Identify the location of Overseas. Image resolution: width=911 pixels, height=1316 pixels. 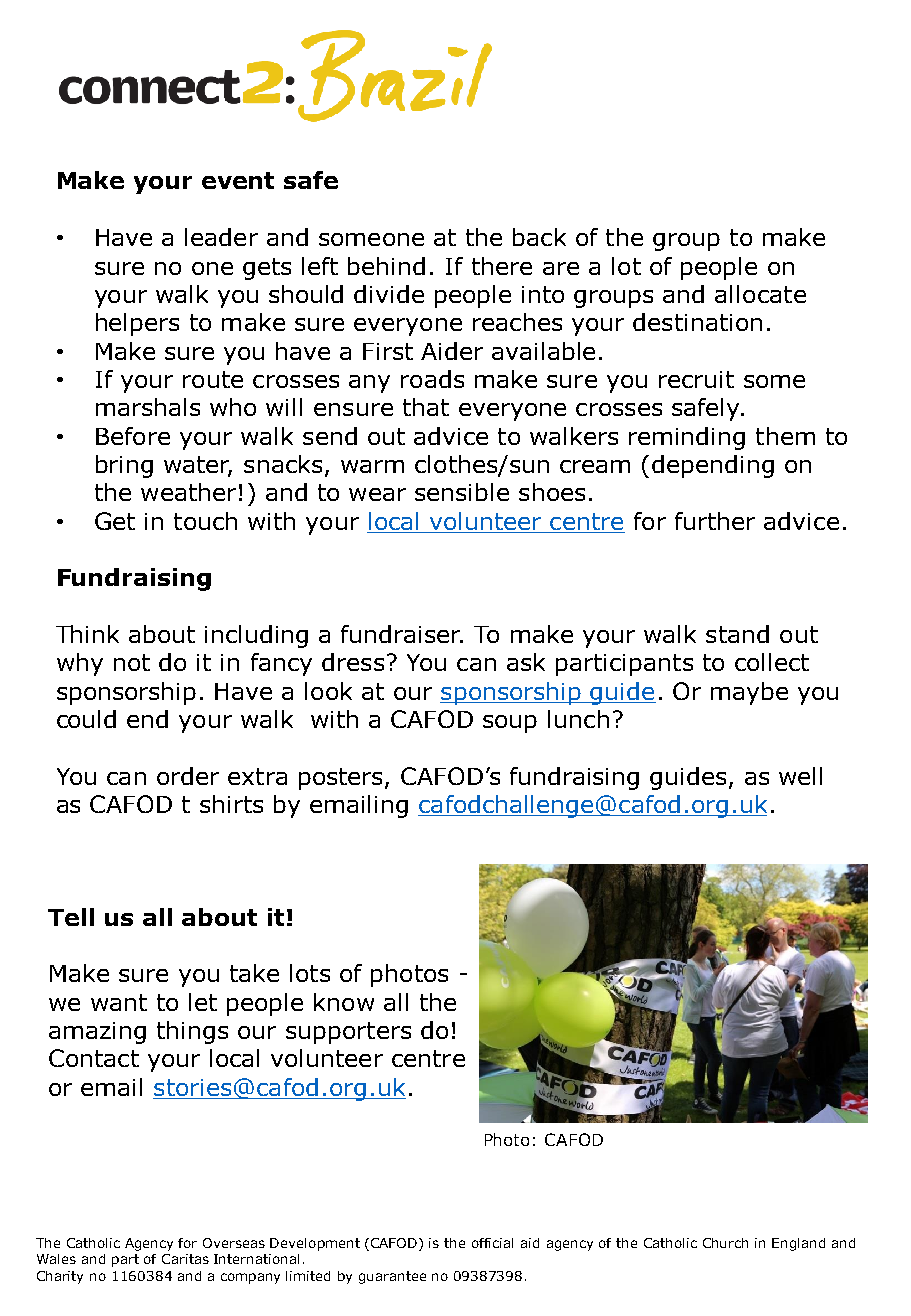
(234, 1243).
